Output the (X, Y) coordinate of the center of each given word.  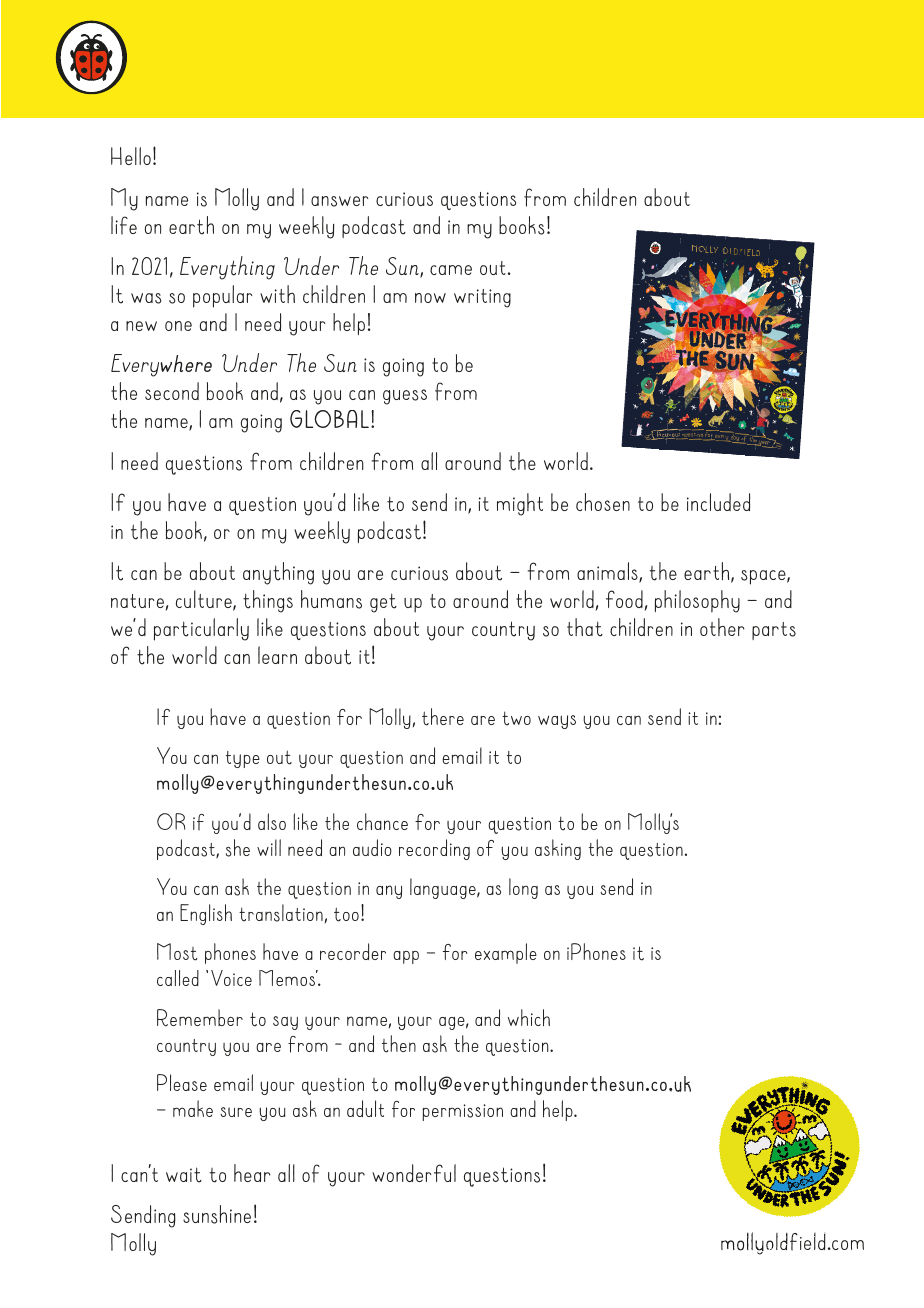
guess (405, 397)
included (718, 502)
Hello (131, 156)
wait (184, 1175)
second (172, 391)
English (206, 914)
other (722, 627)
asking (558, 849)
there (443, 717)
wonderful (414, 1173)
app (406, 957)
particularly (201, 629)
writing (482, 298)
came (451, 270)
